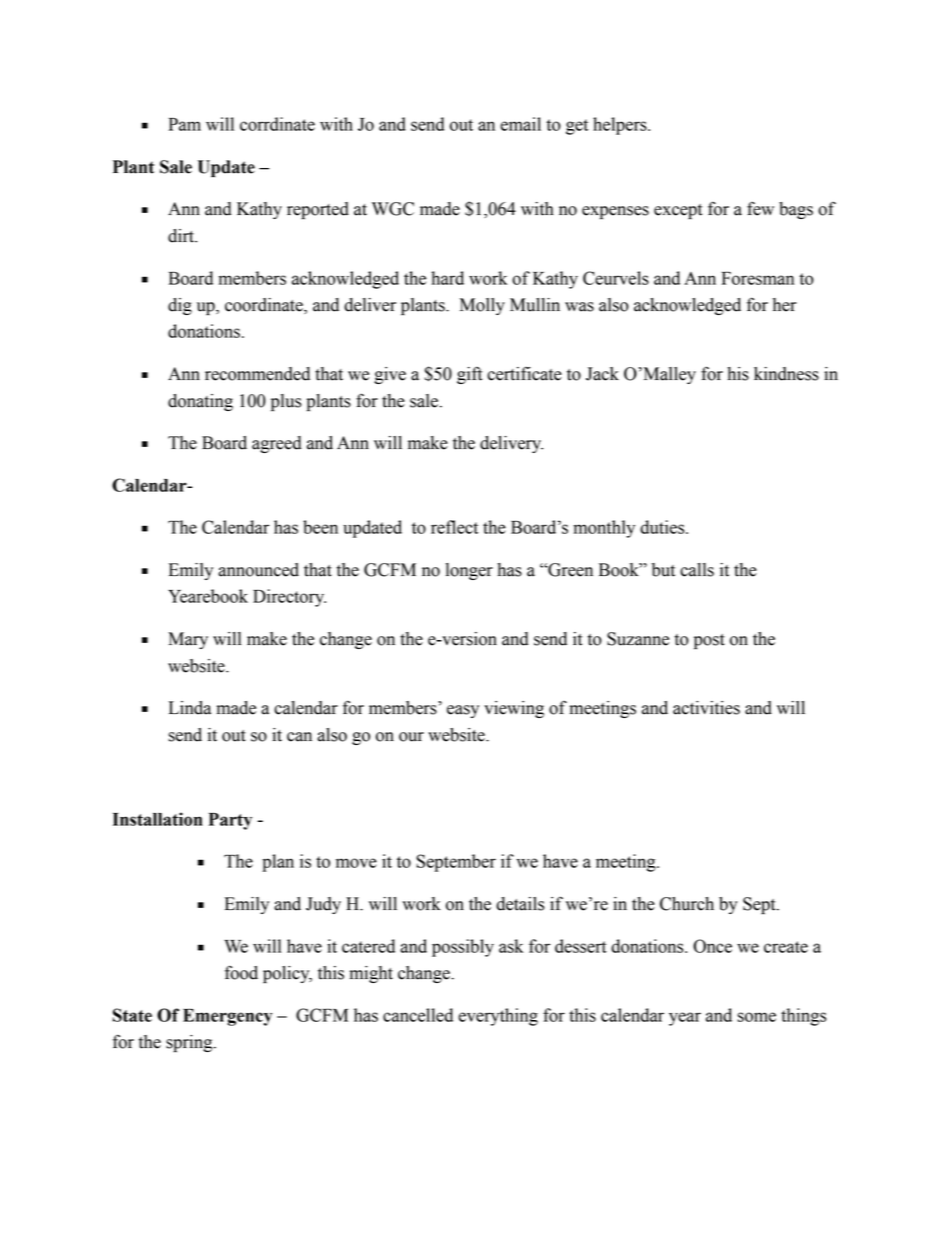  What do you see at coordinates (185, 124) in the screenshot?
I see `Pam` at bounding box center [185, 124].
